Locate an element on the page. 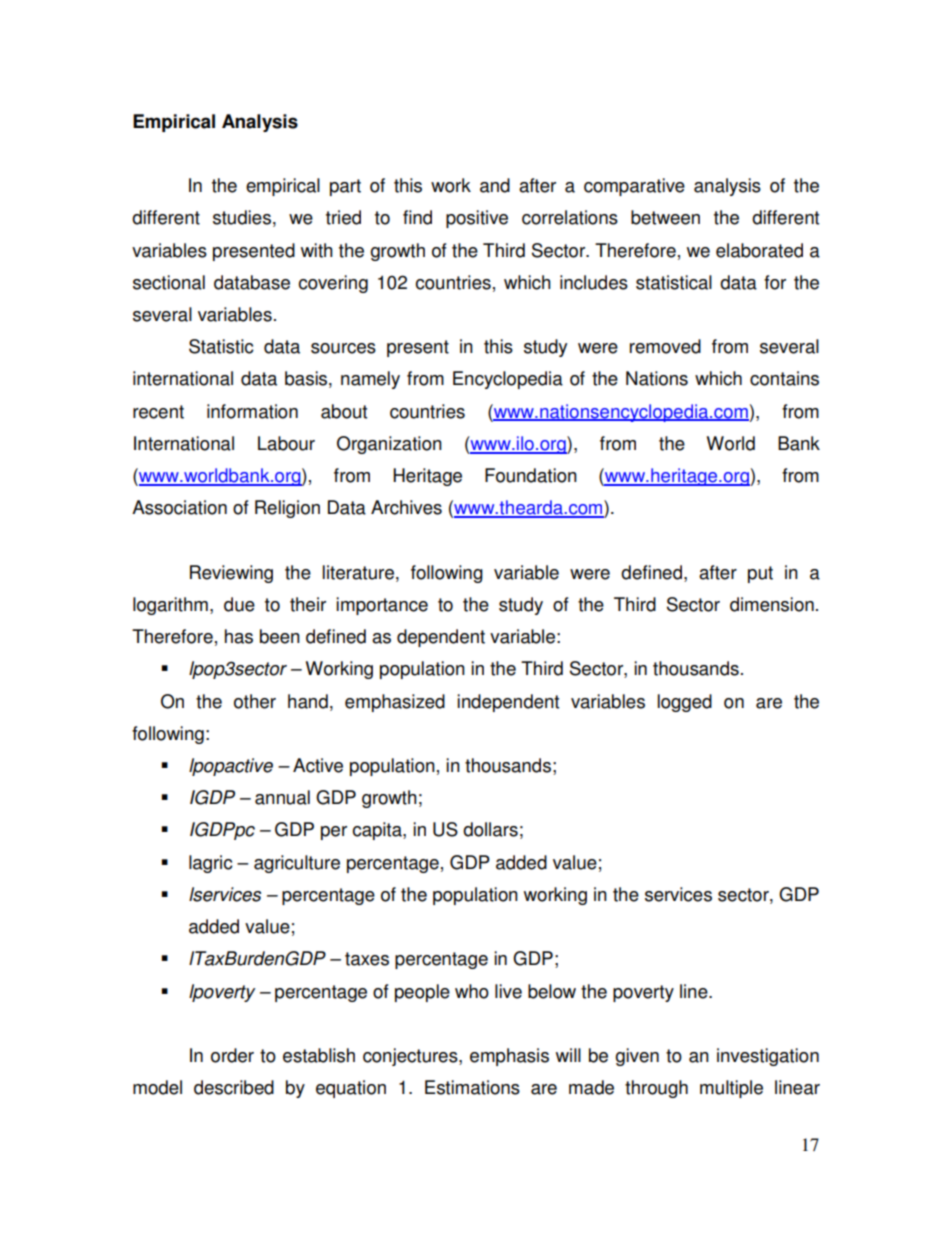  positive is located at coordinates (477, 219).
